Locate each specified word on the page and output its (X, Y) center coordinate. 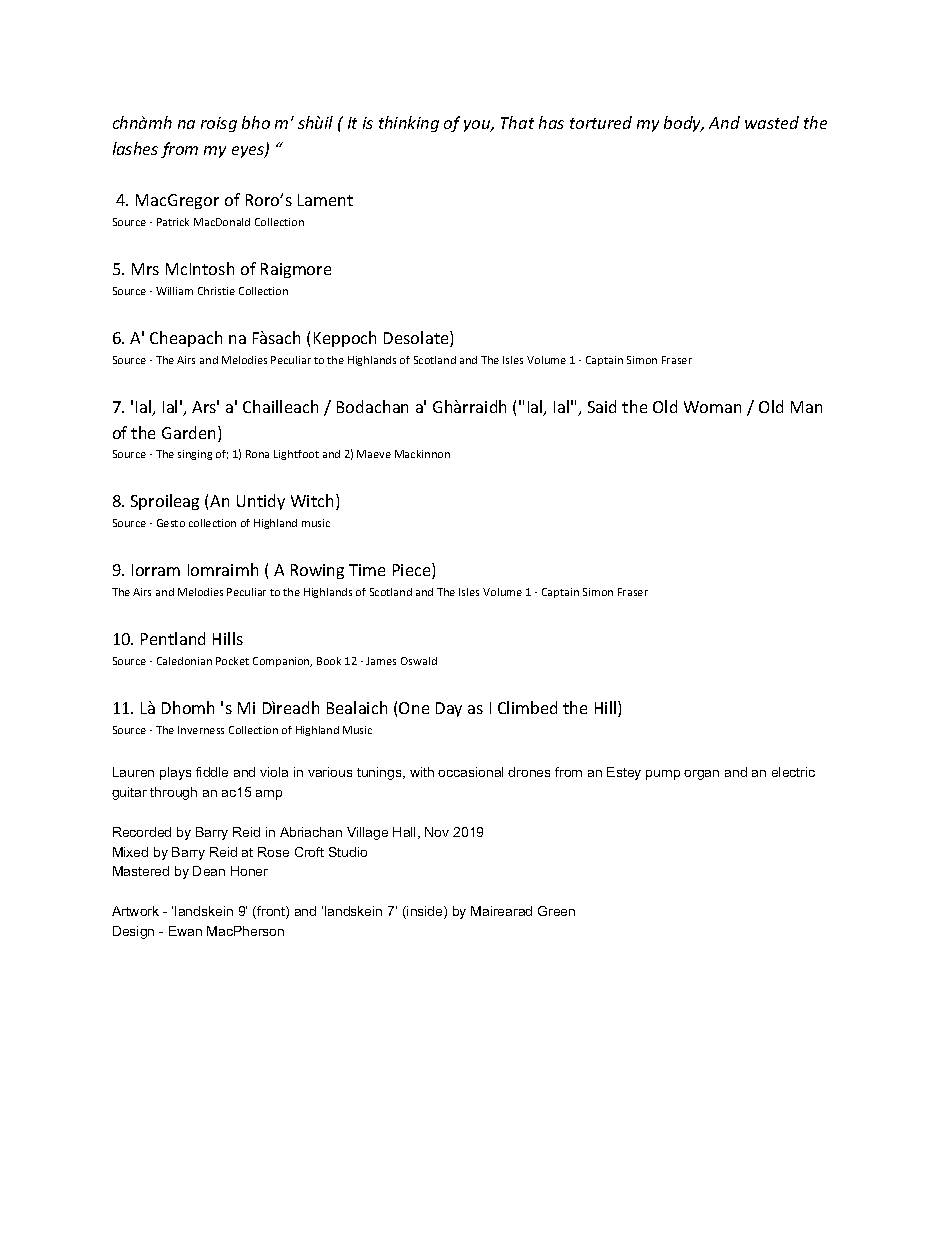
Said (602, 406)
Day (449, 709)
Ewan (185, 931)
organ (701, 775)
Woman (712, 407)
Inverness (201, 730)
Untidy (261, 502)
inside (425, 912)
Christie (216, 291)
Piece (413, 571)
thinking (409, 124)
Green (556, 911)
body (683, 124)
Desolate (417, 339)
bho (256, 122)
